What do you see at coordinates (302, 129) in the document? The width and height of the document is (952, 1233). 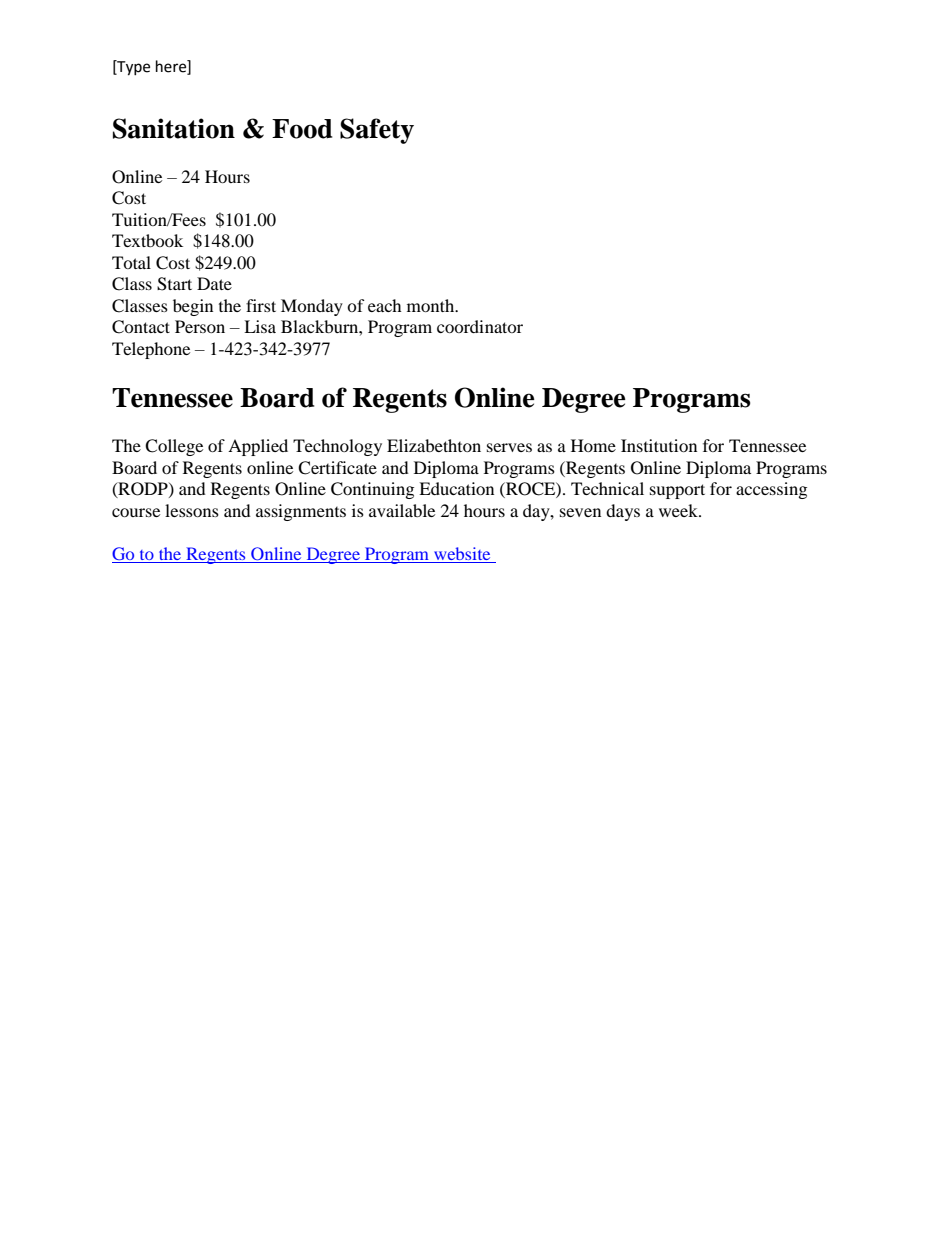 I see `Food` at bounding box center [302, 129].
